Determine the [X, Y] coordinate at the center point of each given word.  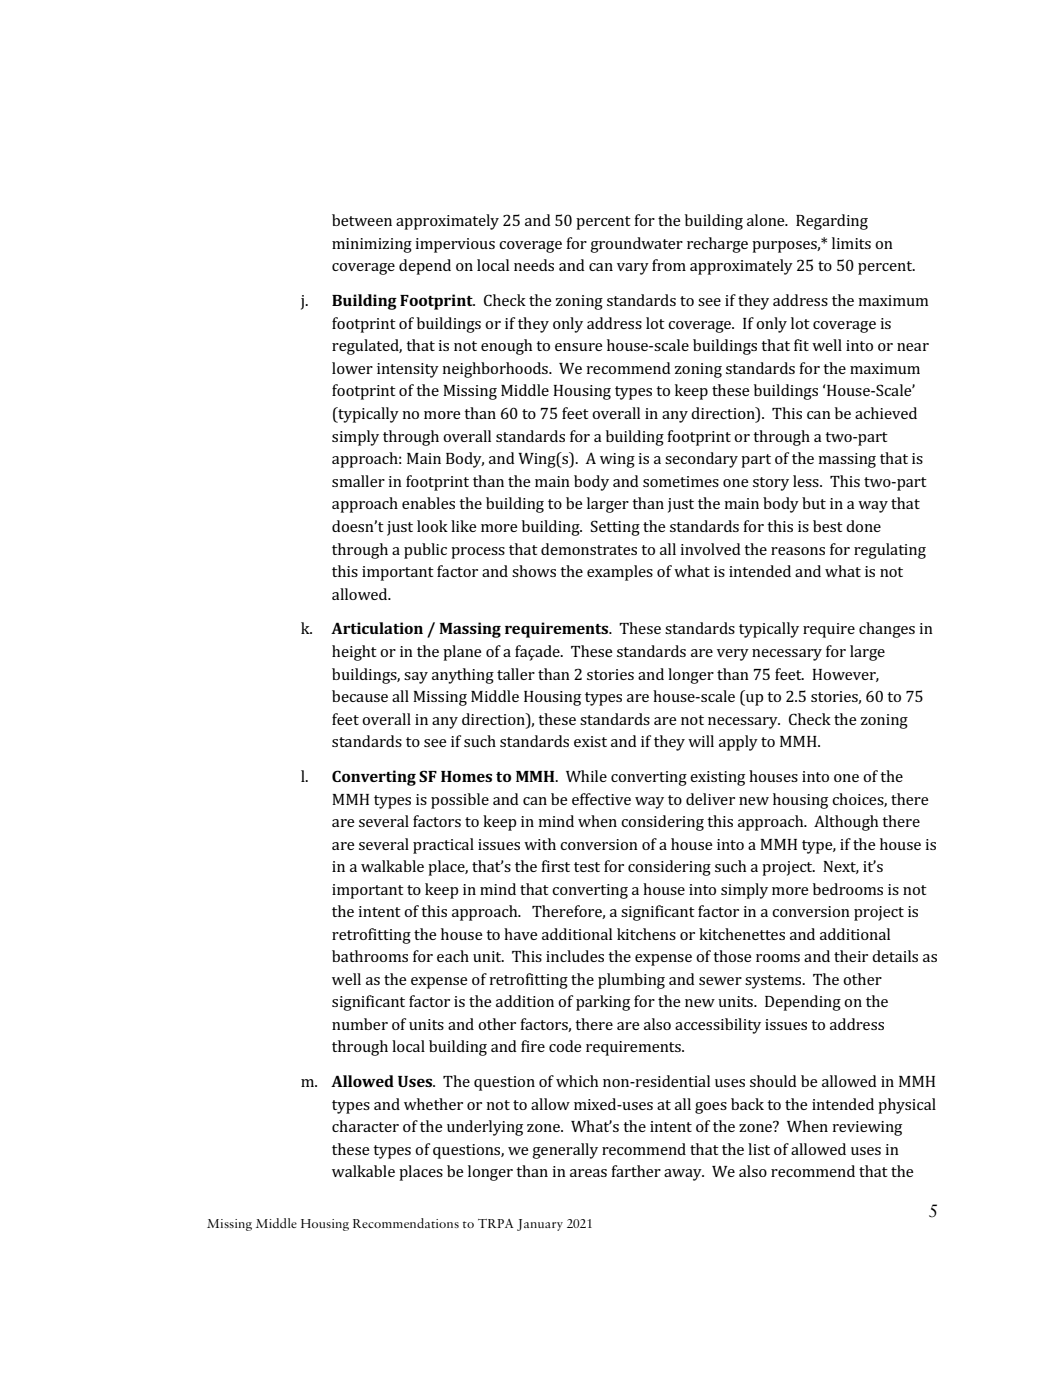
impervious [455, 245]
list [759, 1149]
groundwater [636, 245]
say [416, 678]
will [701, 741]
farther [636, 1171]
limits [851, 243]
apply [738, 743]
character [365, 1126]
